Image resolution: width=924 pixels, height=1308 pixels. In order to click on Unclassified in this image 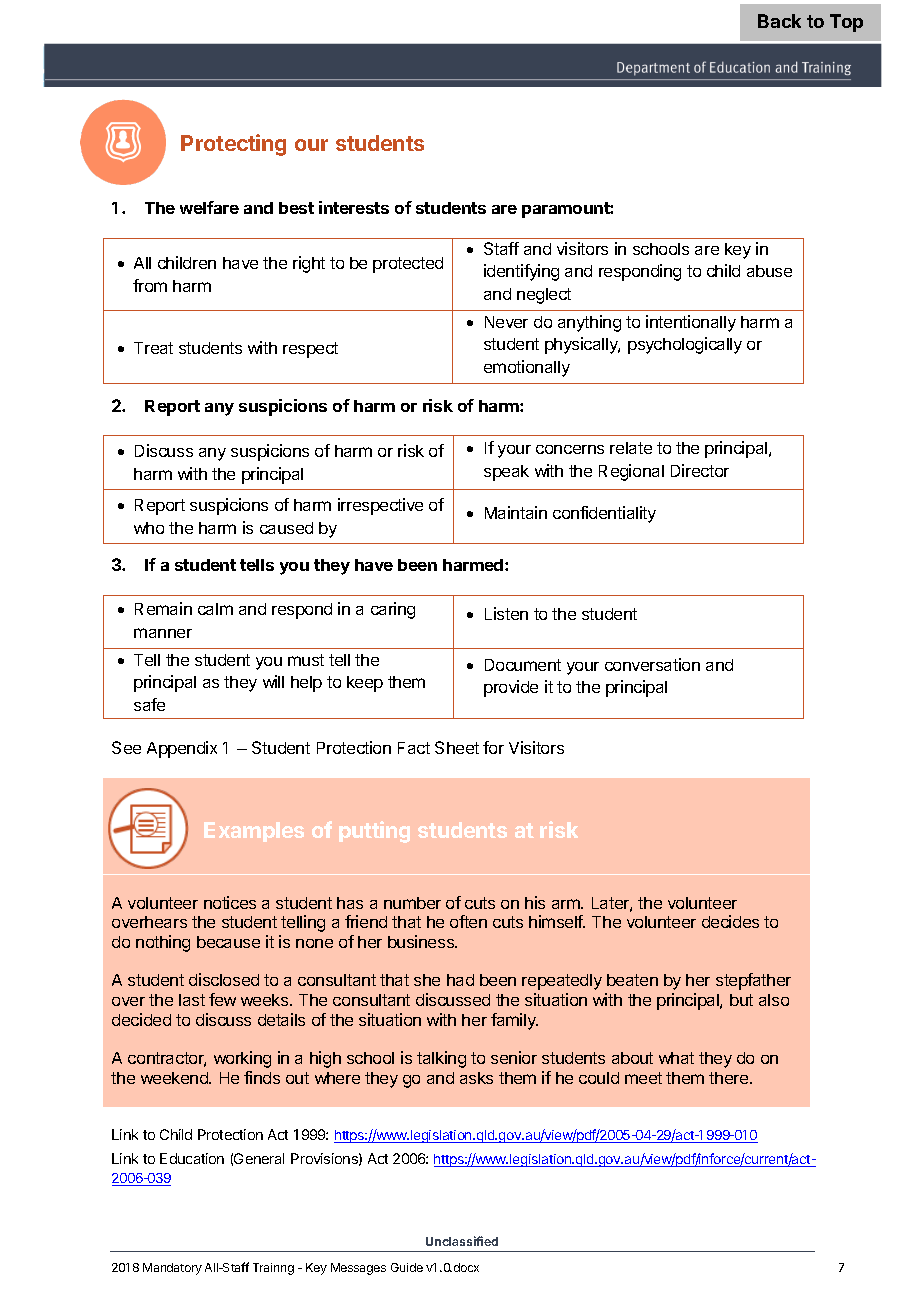, I will do `click(462, 1241)`.
